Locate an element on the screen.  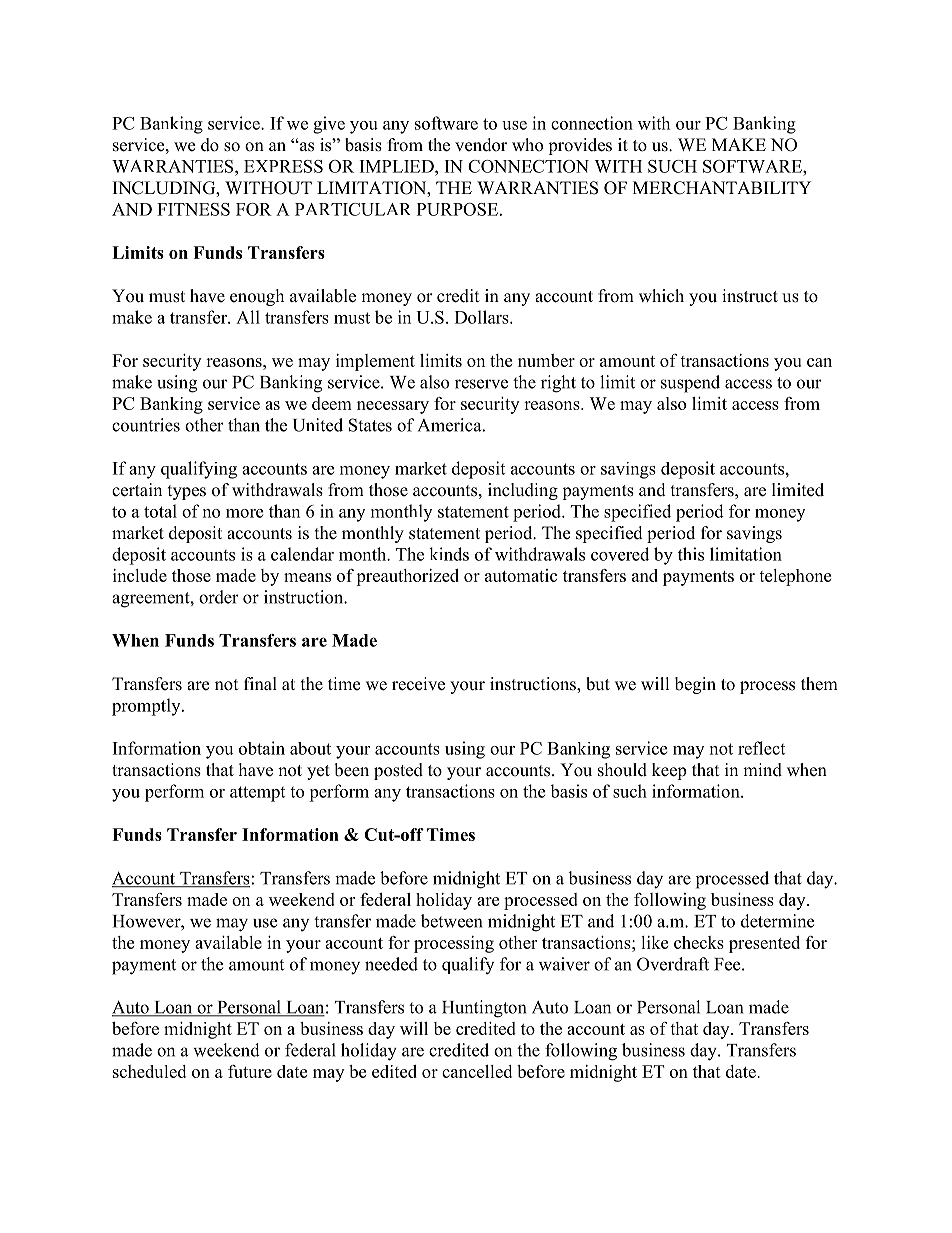
MERCHANTABILITY is located at coordinates (722, 188).
